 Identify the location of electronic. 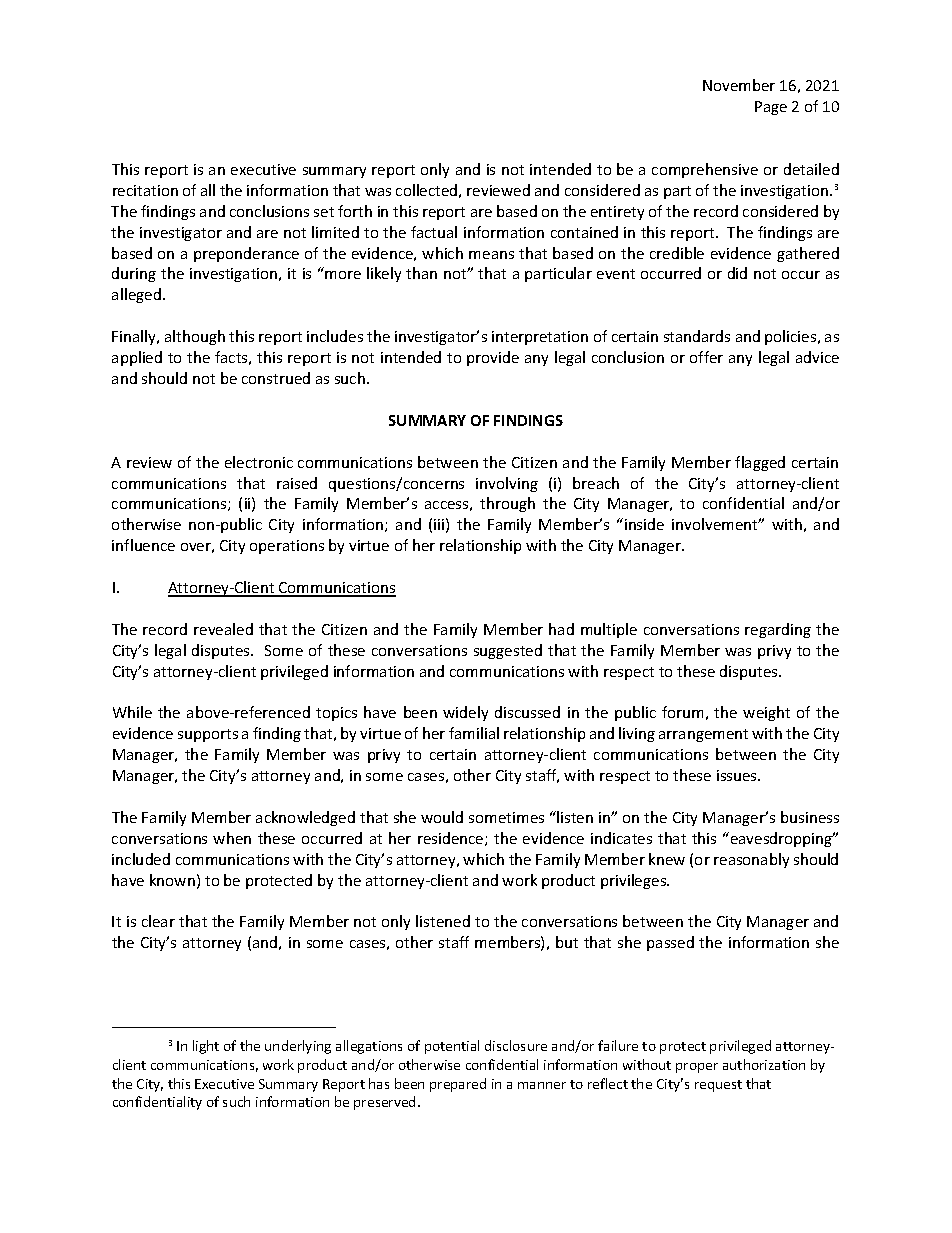
(259, 462).
